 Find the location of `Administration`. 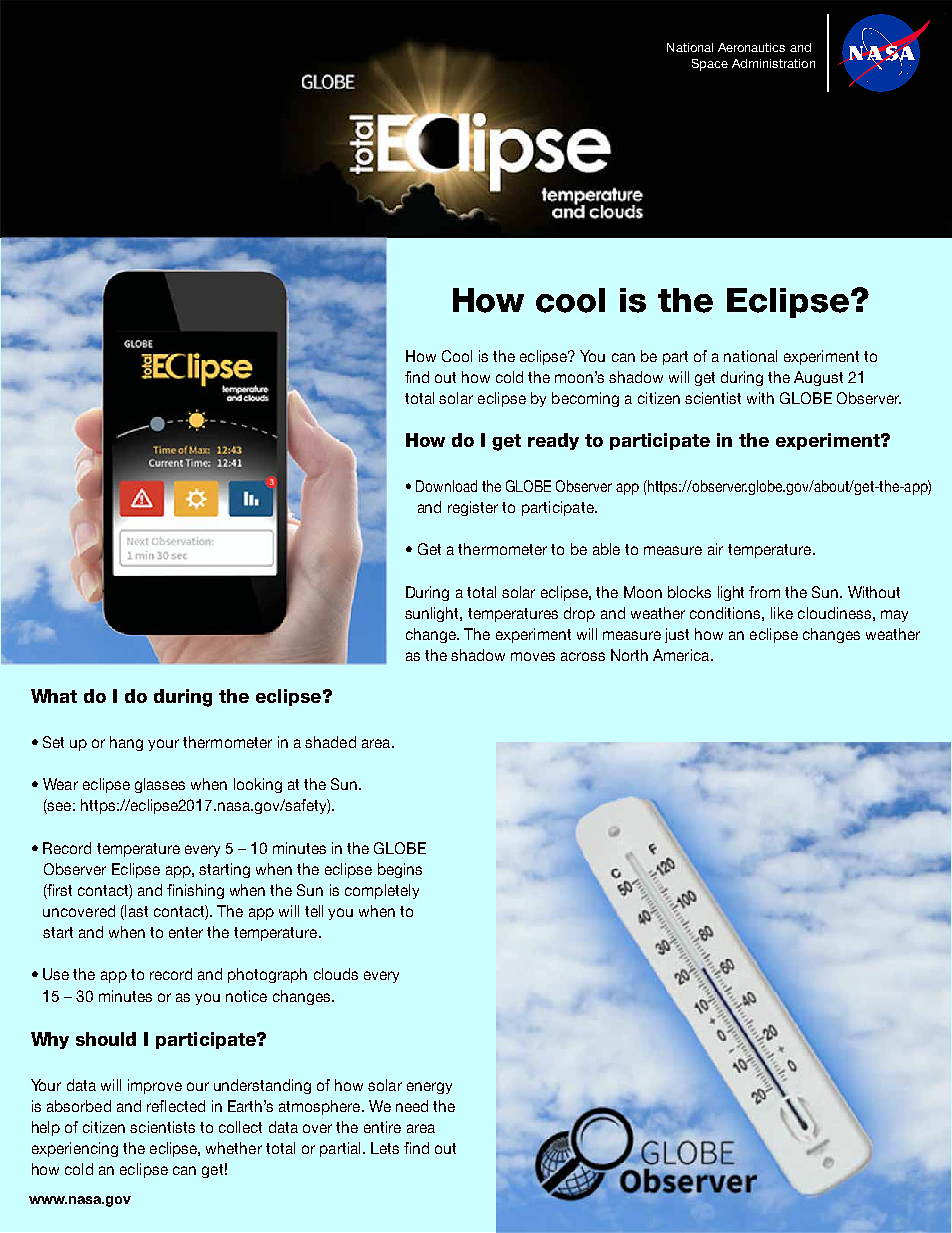

Administration is located at coordinates (773, 63).
